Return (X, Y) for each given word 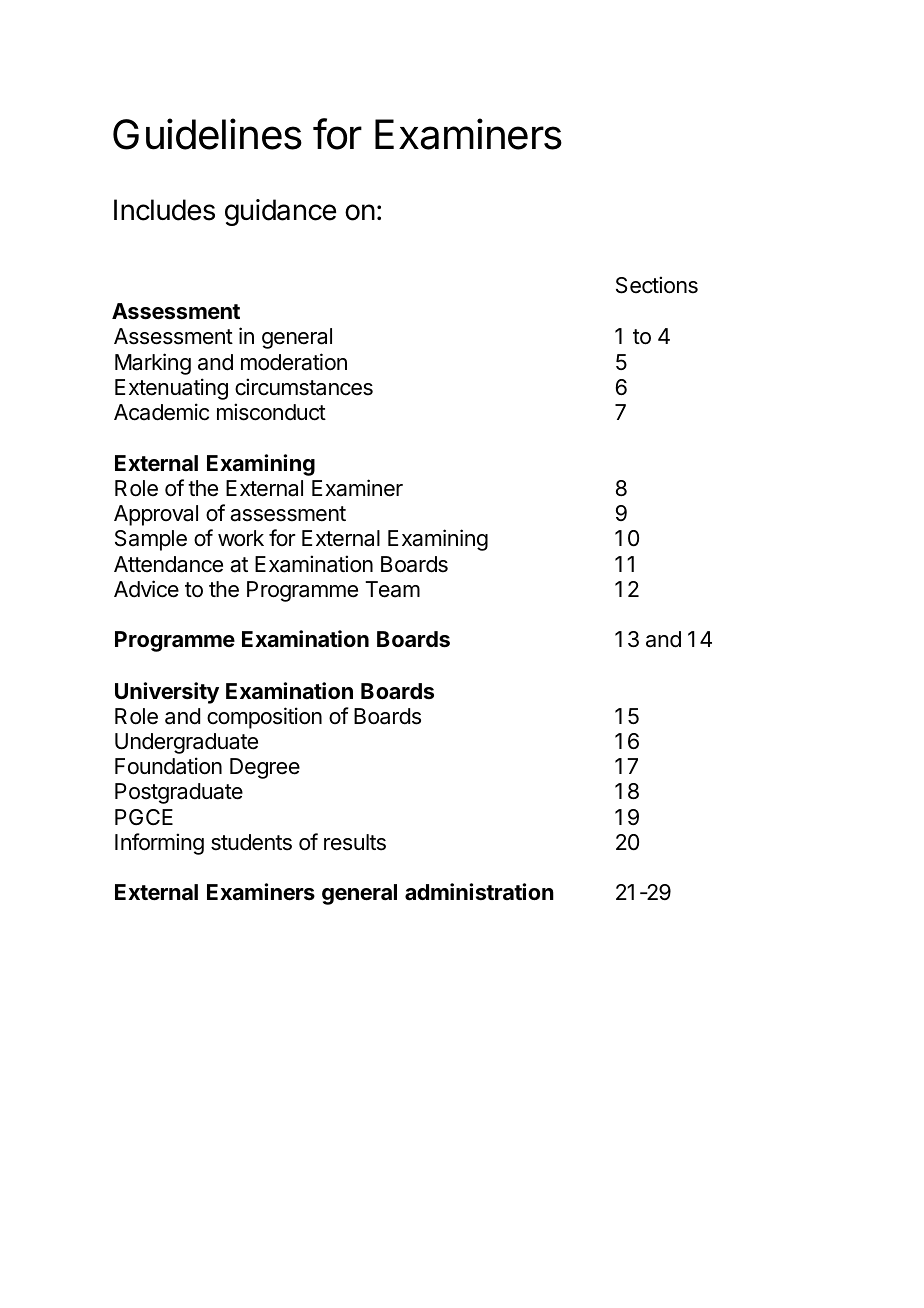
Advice (146, 589)
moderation (294, 362)
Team (392, 589)
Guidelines (207, 134)
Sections (657, 285)
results (355, 842)
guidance (280, 212)
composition (264, 718)
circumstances (304, 387)
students (251, 842)
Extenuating (171, 389)
